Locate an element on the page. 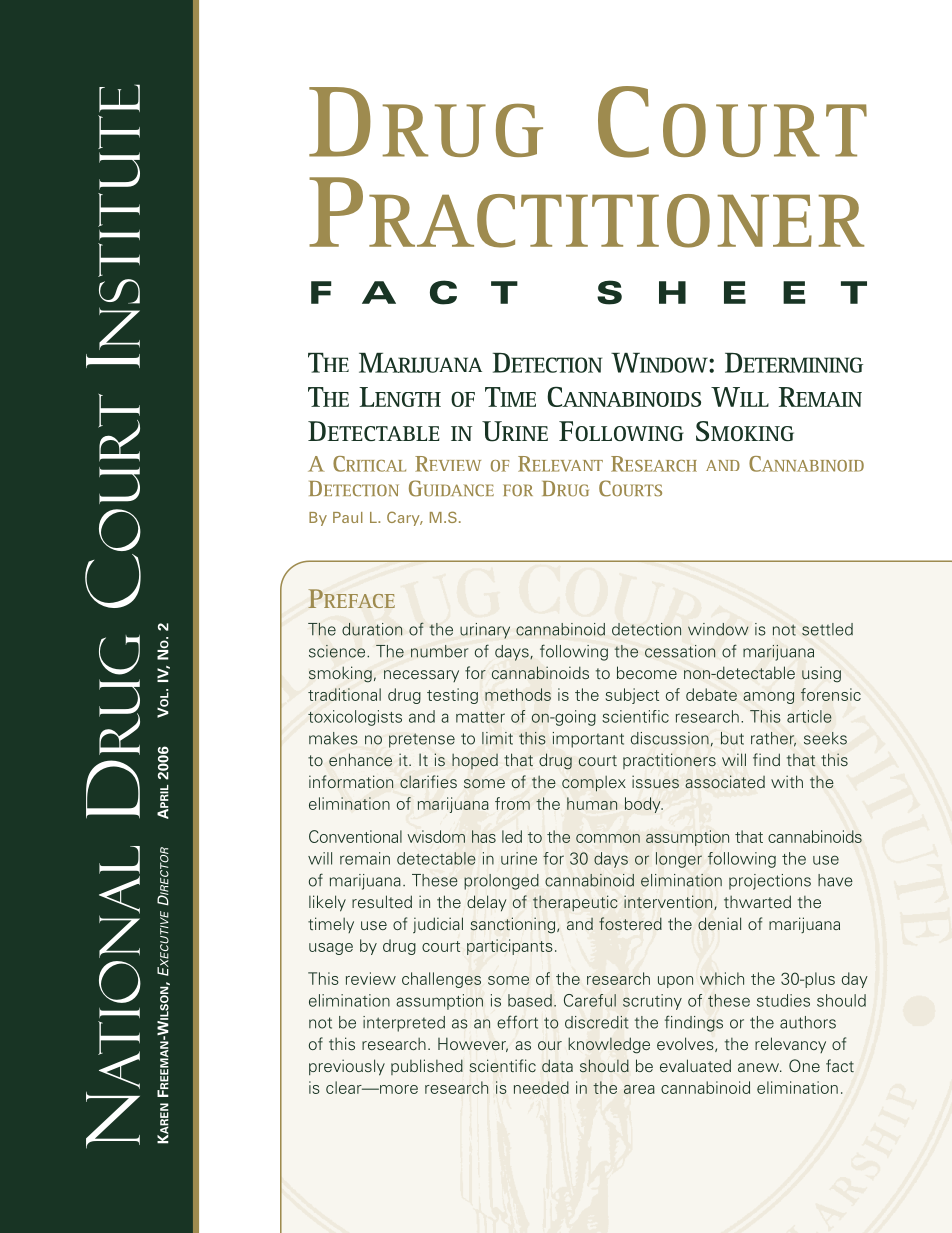 This page has width=952, height=1233. denial is located at coordinates (719, 923).
